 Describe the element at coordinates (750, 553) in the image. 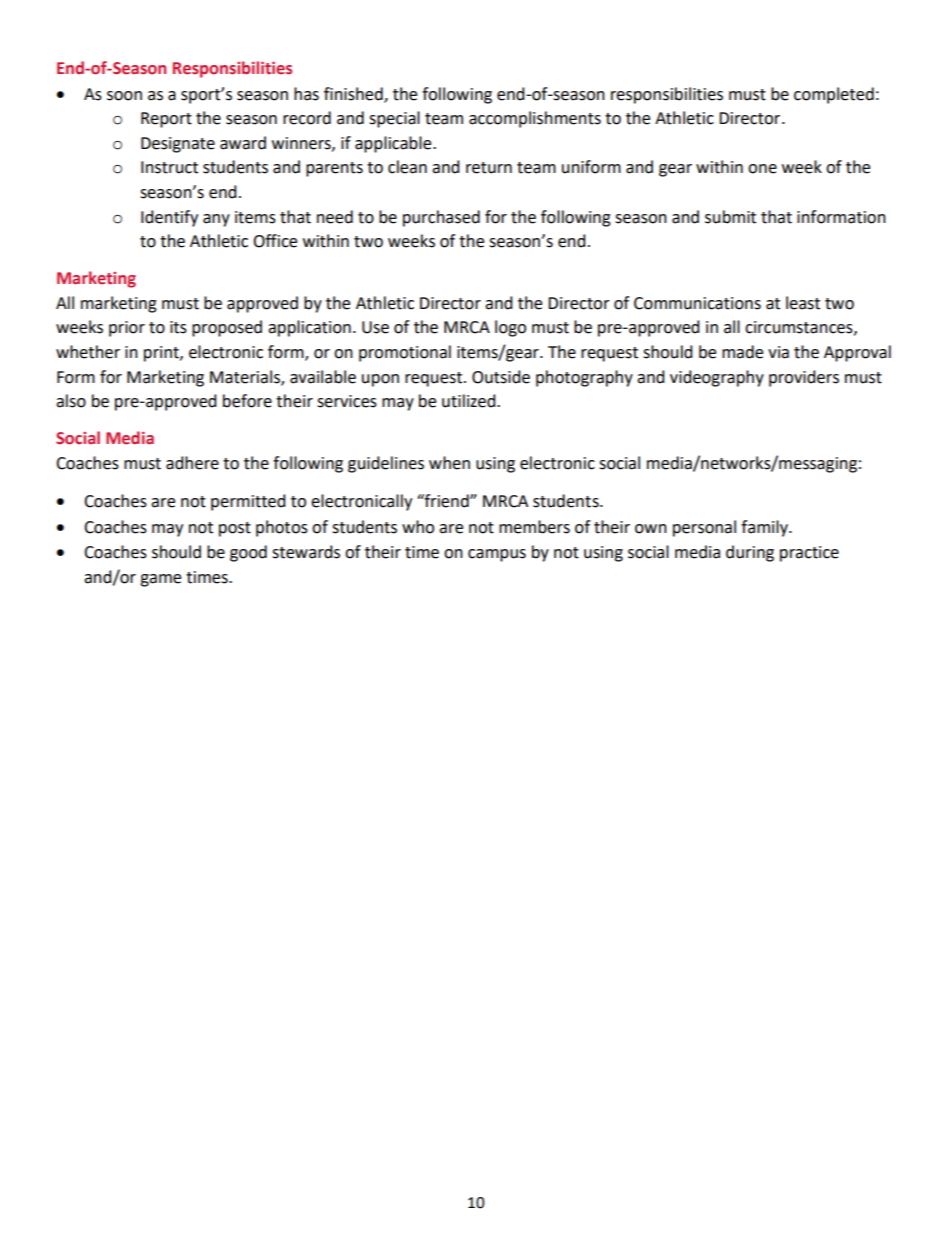

I see `during` at that location.
